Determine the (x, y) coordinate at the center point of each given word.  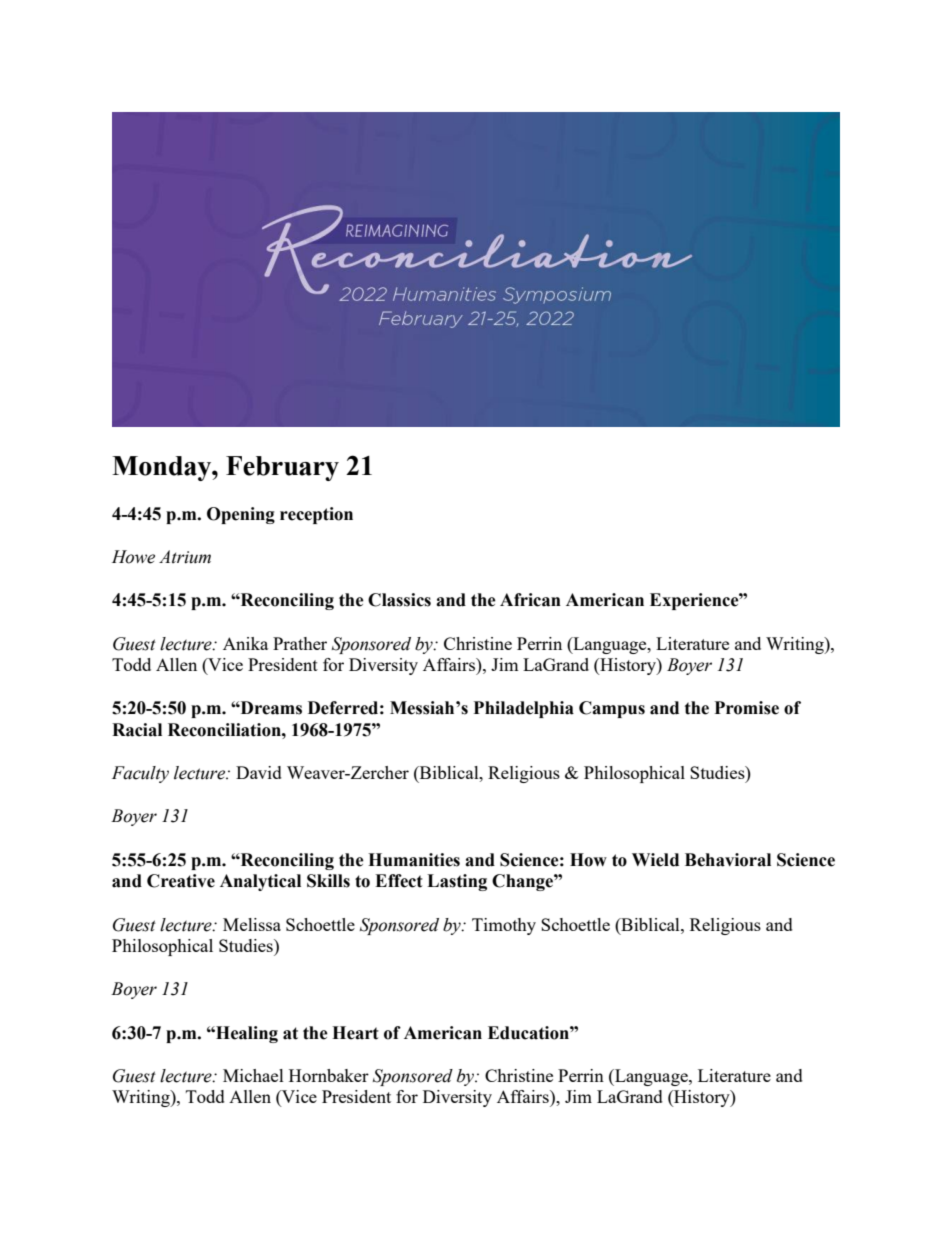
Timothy (504, 926)
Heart (355, 1033)
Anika (245, 643)
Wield (655, 860)
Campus (612, 709)
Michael (253, 1075)
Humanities (414, 860)
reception (316, 515)
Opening (241, 515)
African (530, 600)
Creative (181, 881)
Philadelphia (524, 709)
